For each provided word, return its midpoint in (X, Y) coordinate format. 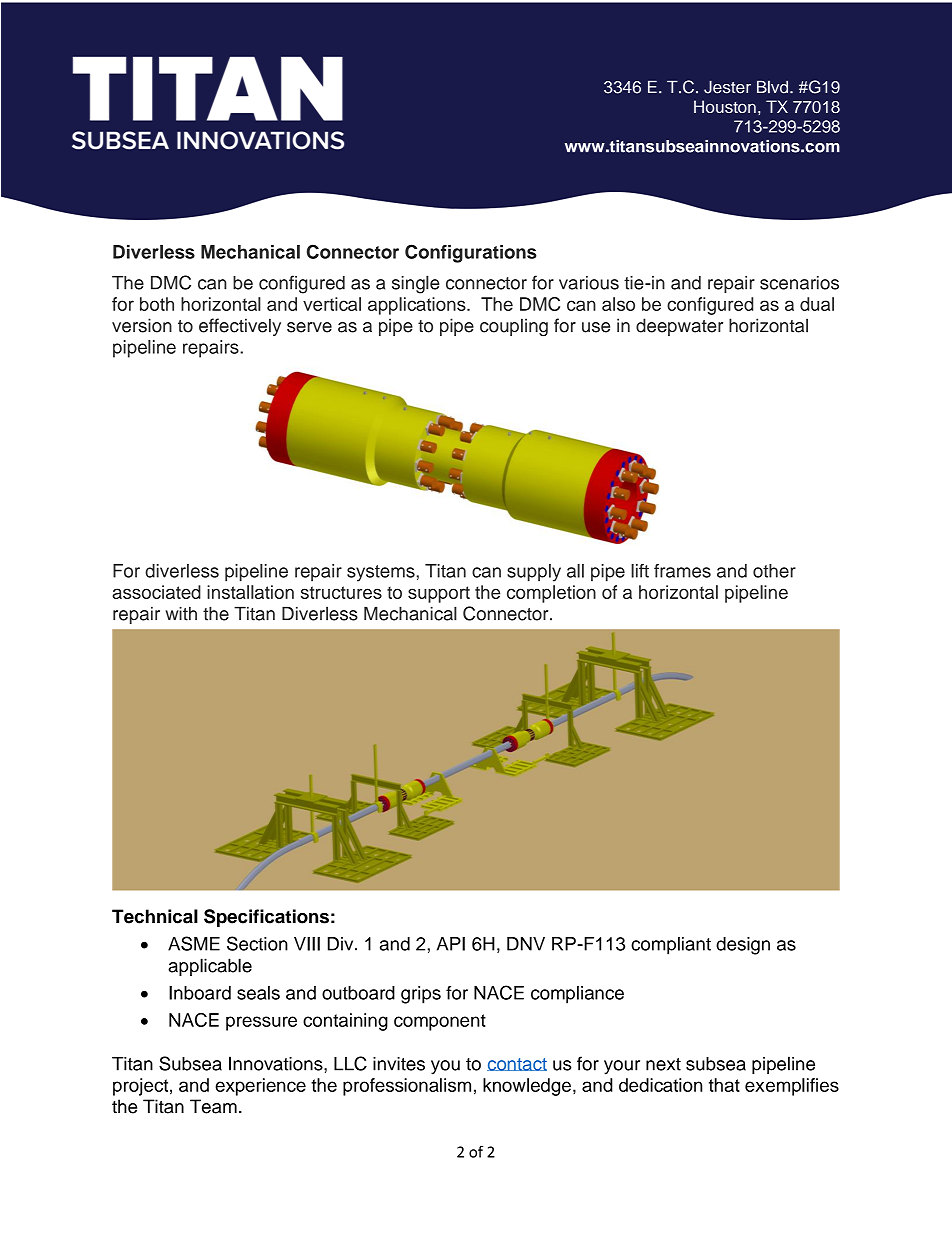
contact (517, 1064)
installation (250, 592)
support (439, 594)
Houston (725, 106)
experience (260, 1087)
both (157, 304)
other (774, 571)
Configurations (471, 253)
